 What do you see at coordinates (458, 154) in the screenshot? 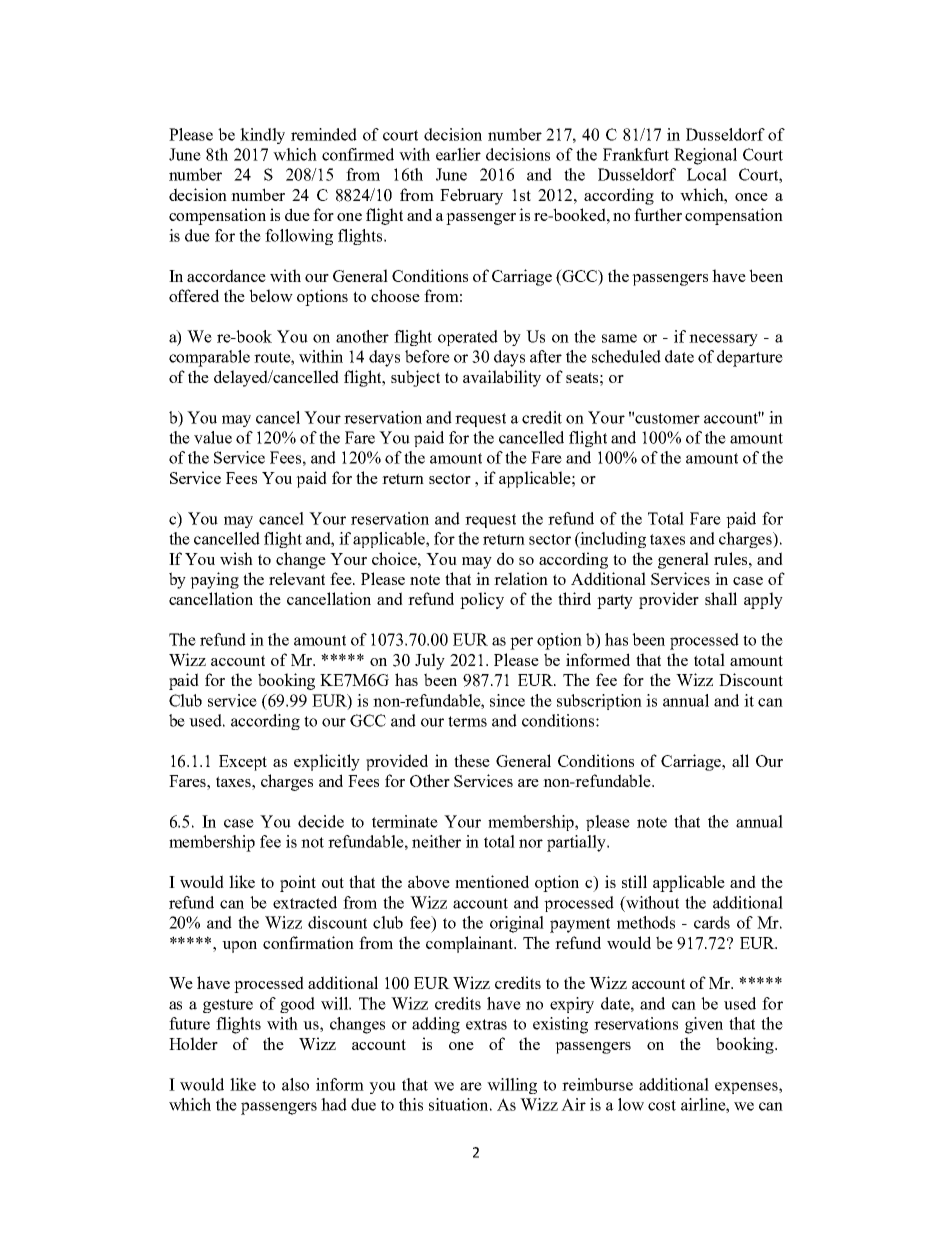
I see `earlier` at bounding box center [458, 154].
